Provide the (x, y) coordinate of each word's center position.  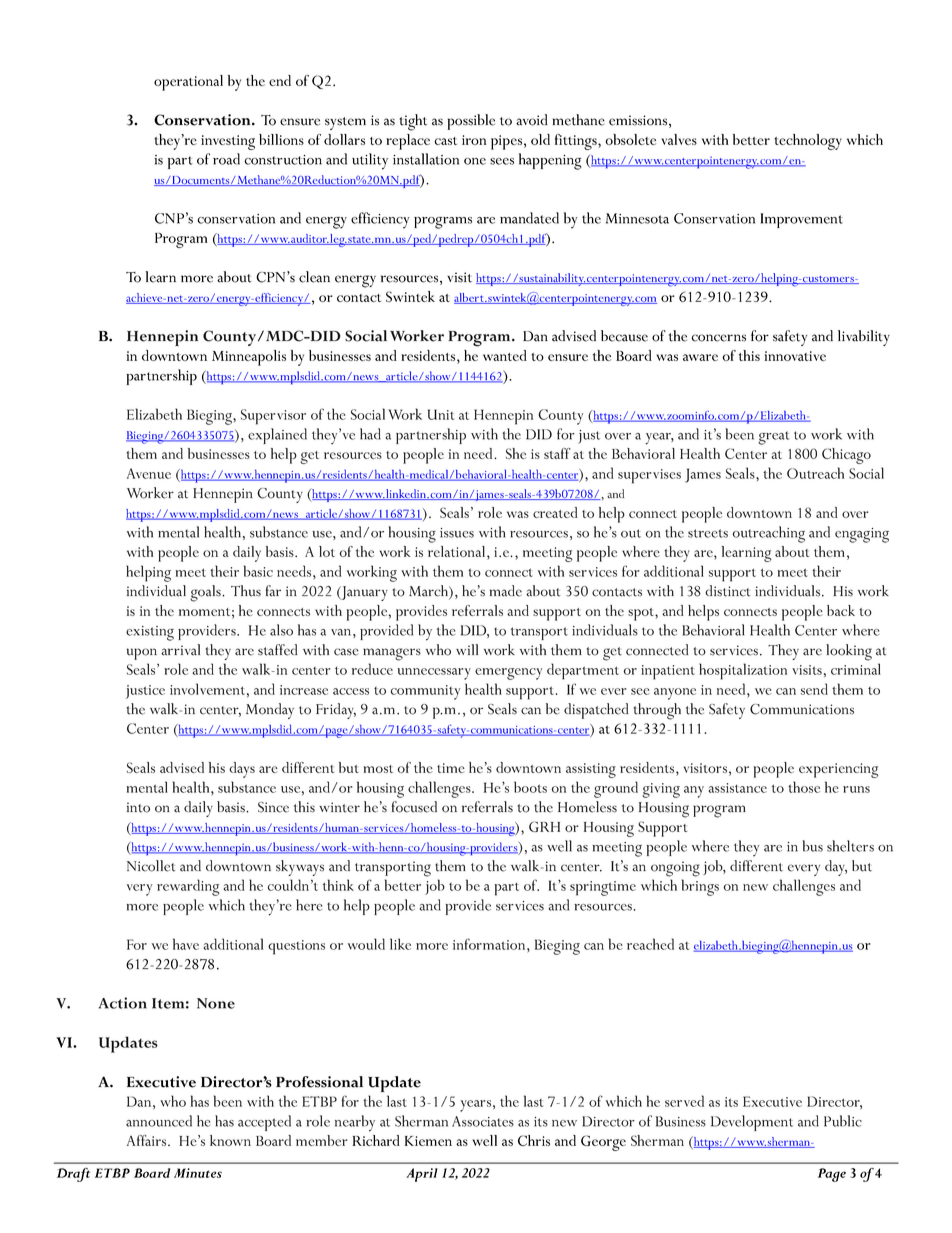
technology (808, 142)
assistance (737, 788)
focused (414, 807)
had (370, 434)
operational (188, 83)
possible (471, 122)
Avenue (149, 473)
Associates (483, 1121)
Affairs (148, 1140)
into (138, 807)
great (774, 438)
